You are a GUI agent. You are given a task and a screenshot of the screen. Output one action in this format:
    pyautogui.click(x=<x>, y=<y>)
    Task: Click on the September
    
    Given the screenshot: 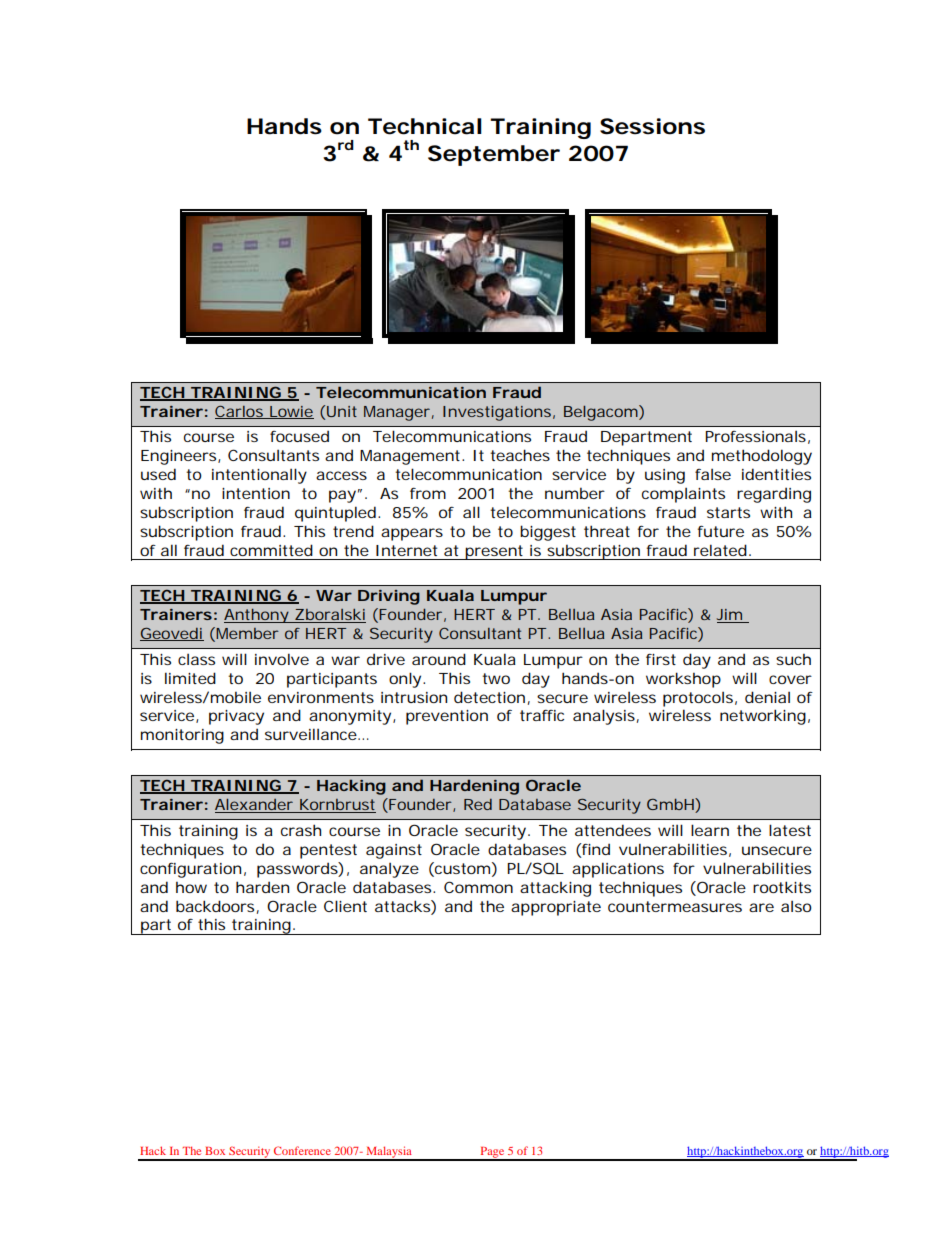 What is the action you would take?
    pyautogui.click(x=494, y=155)
